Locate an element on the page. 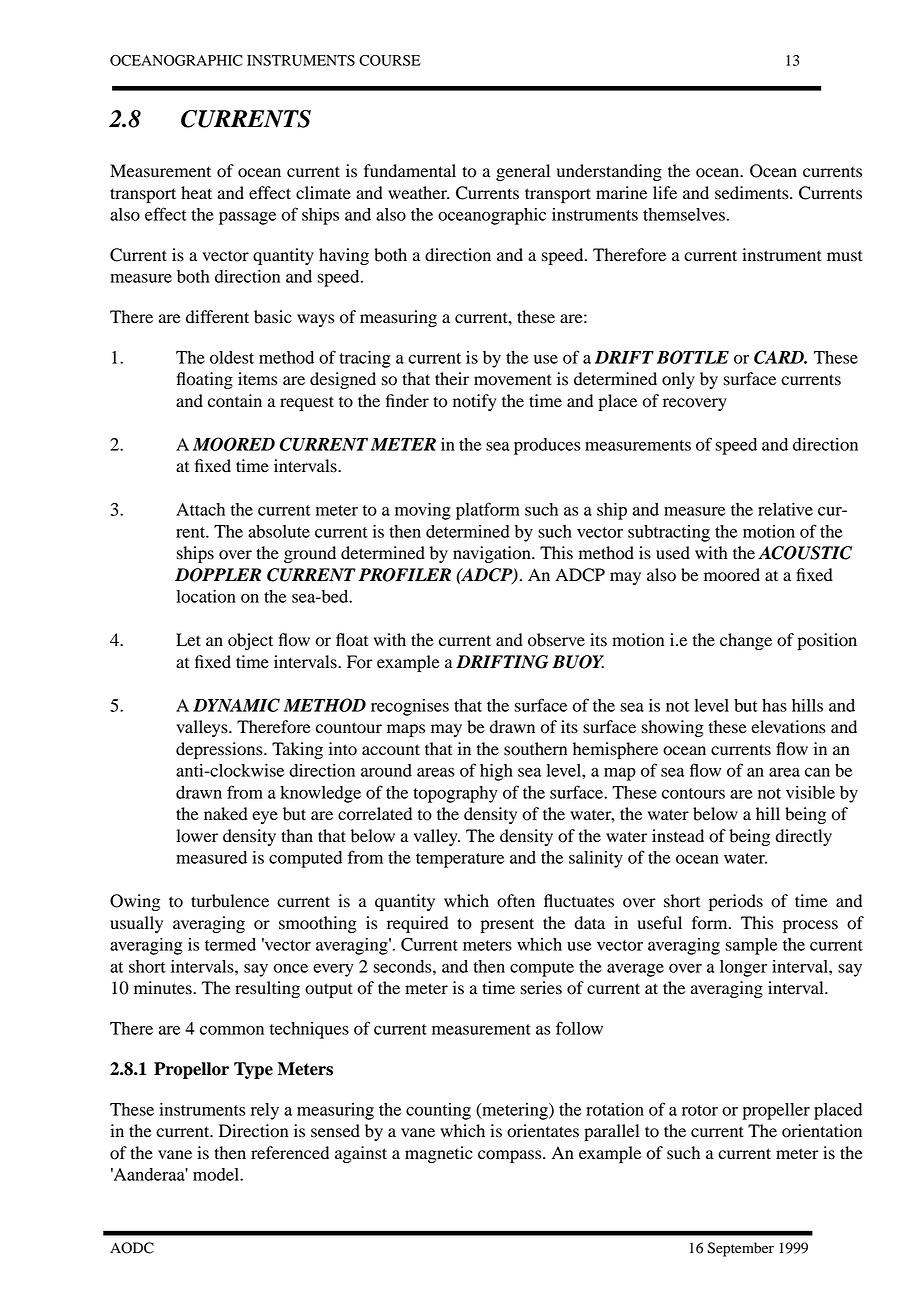  model is located at coordinates (217, 1174).
